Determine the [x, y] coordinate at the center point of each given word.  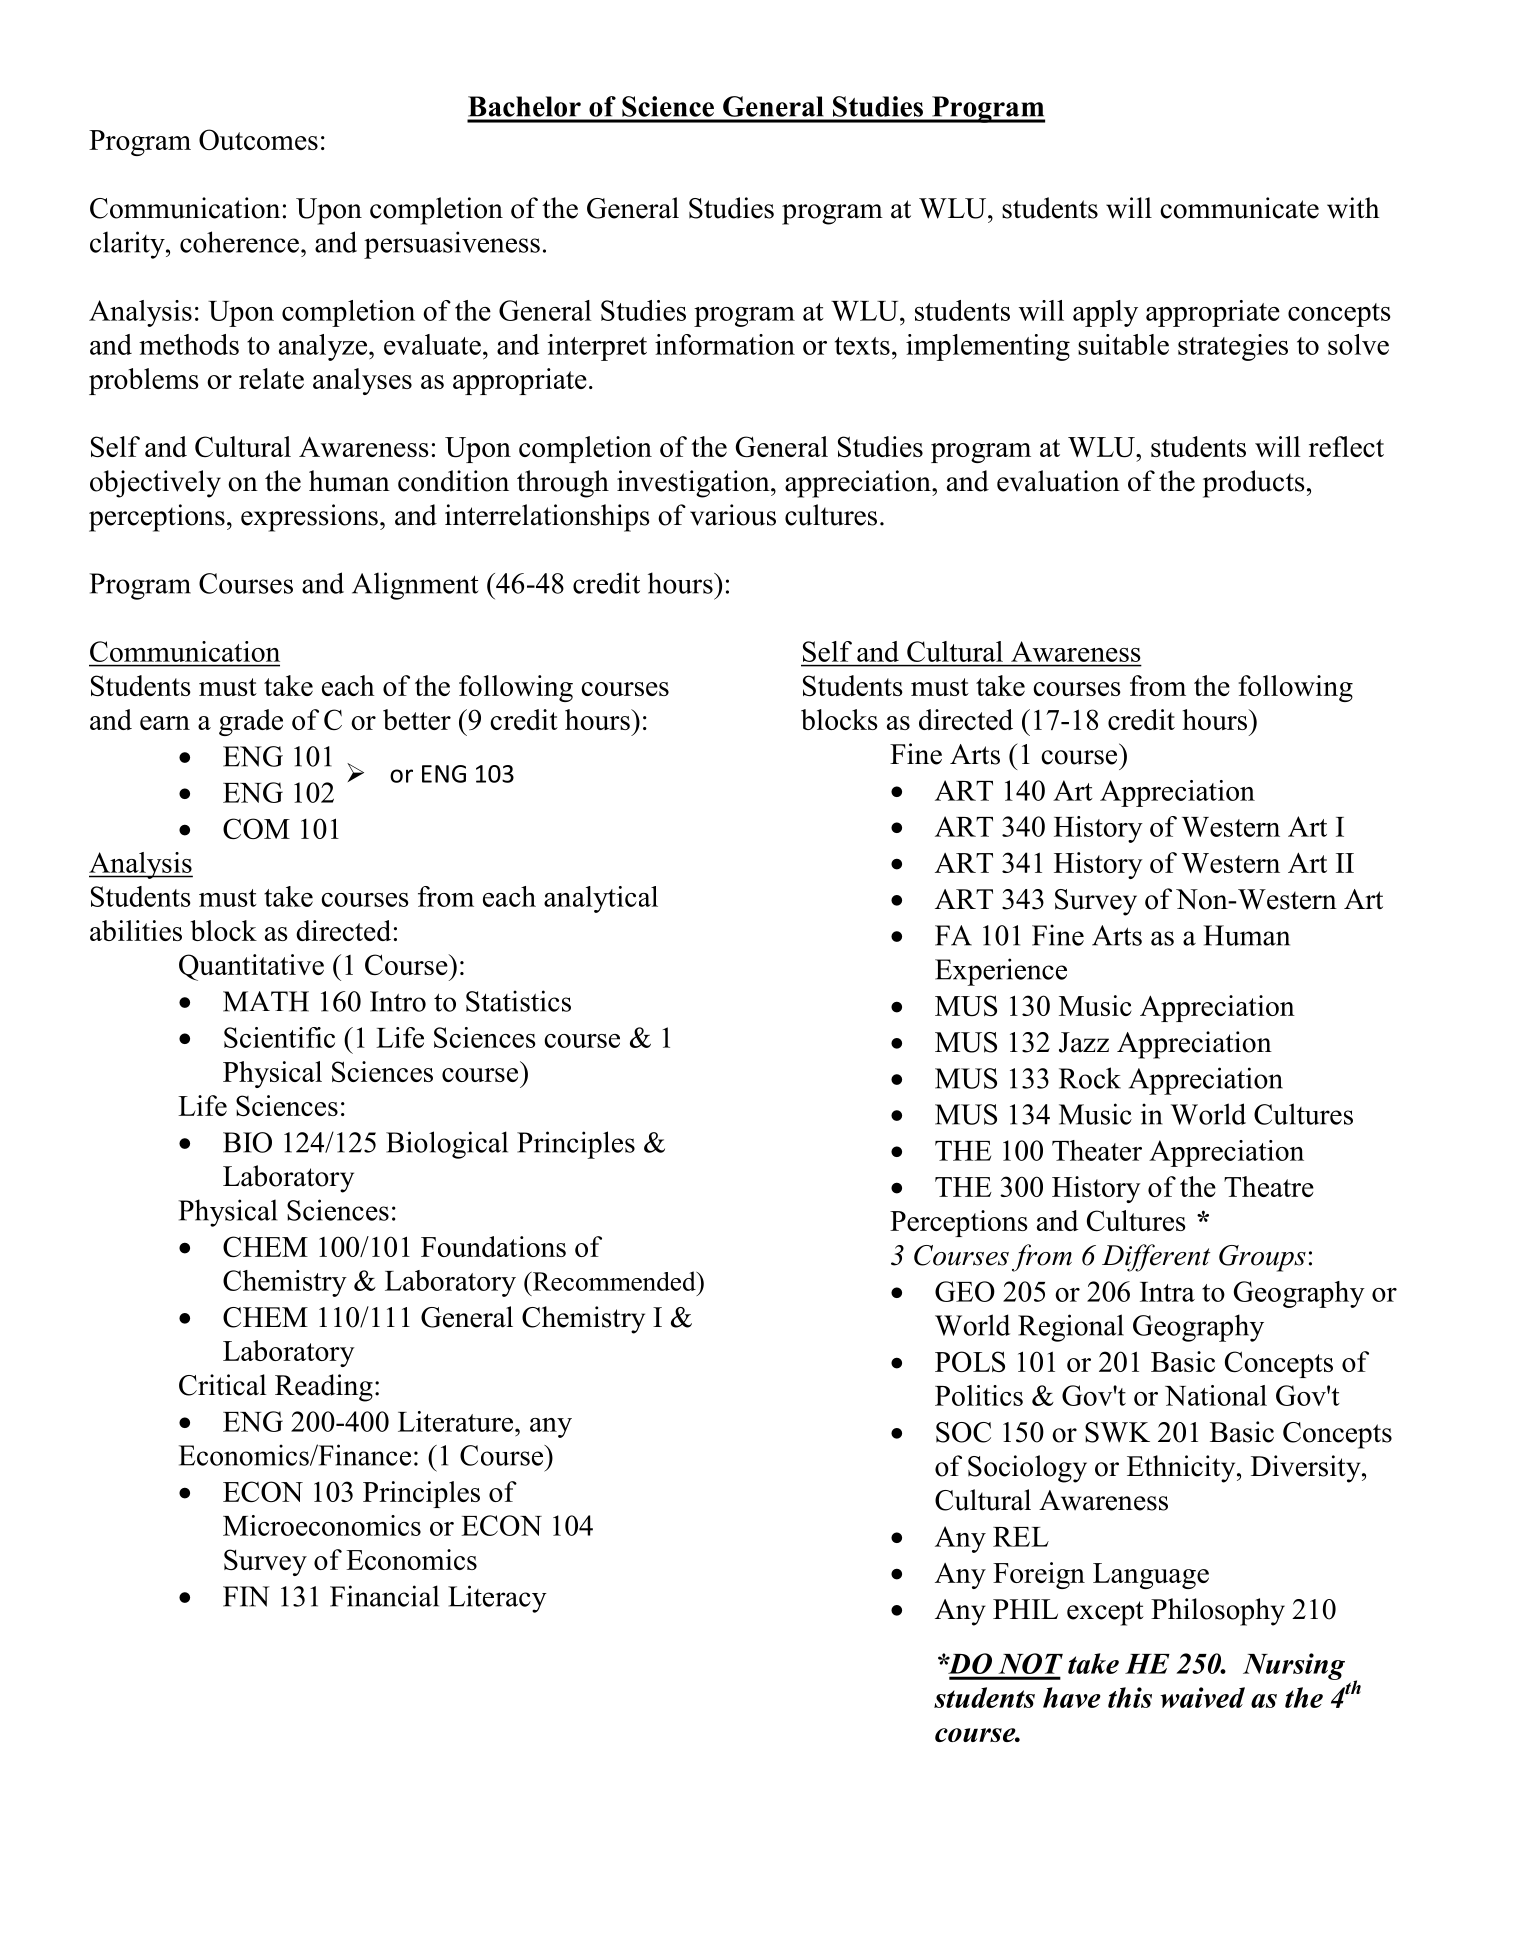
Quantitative [251, 967]
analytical [601, 899]
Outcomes [258, 139]
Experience [1001, 972]
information [725, 344]
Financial [384, 1596]
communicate [1239, 208]
